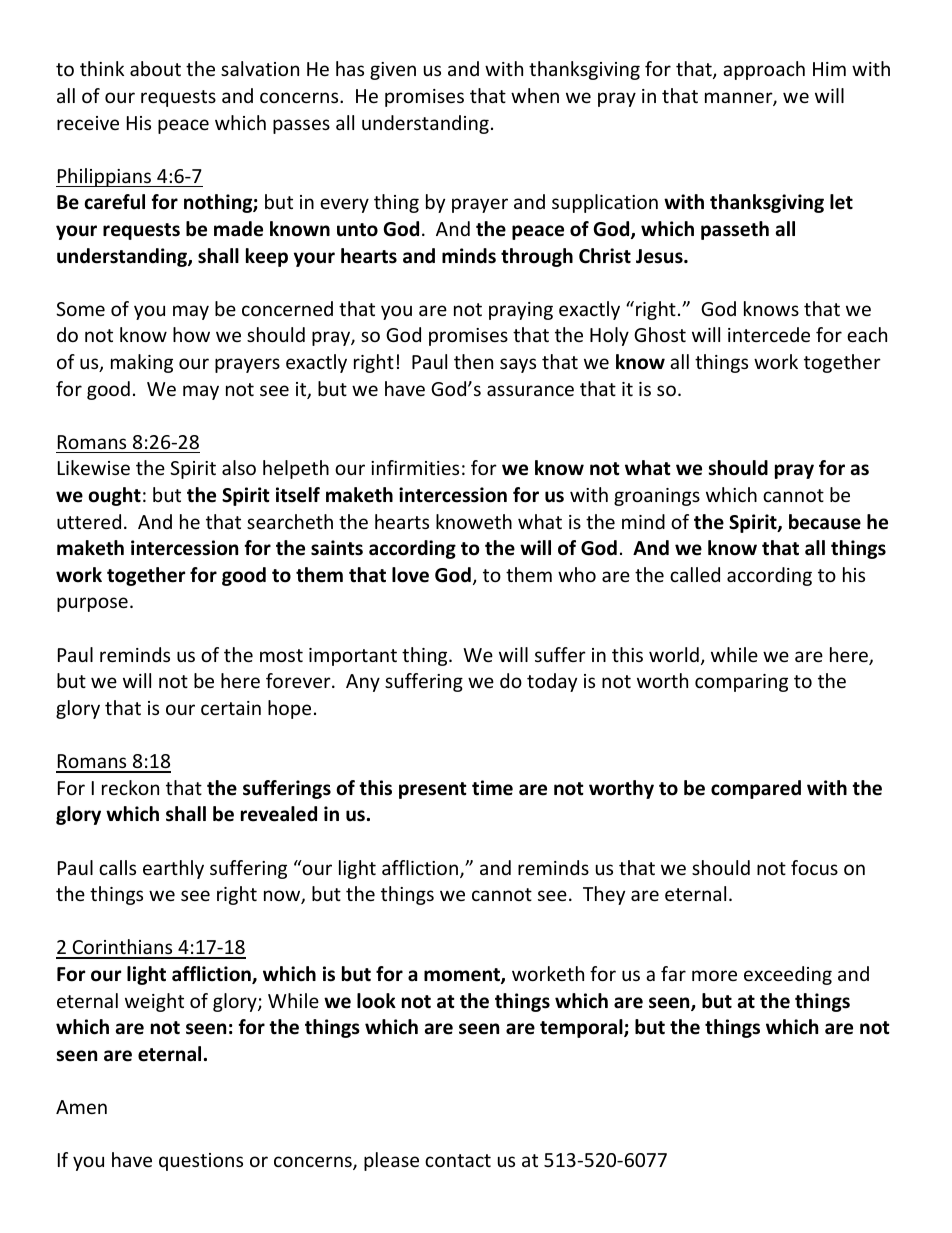 This screenshot has width=952, height=1233. I want to click on purpose, so click(92, 604).
